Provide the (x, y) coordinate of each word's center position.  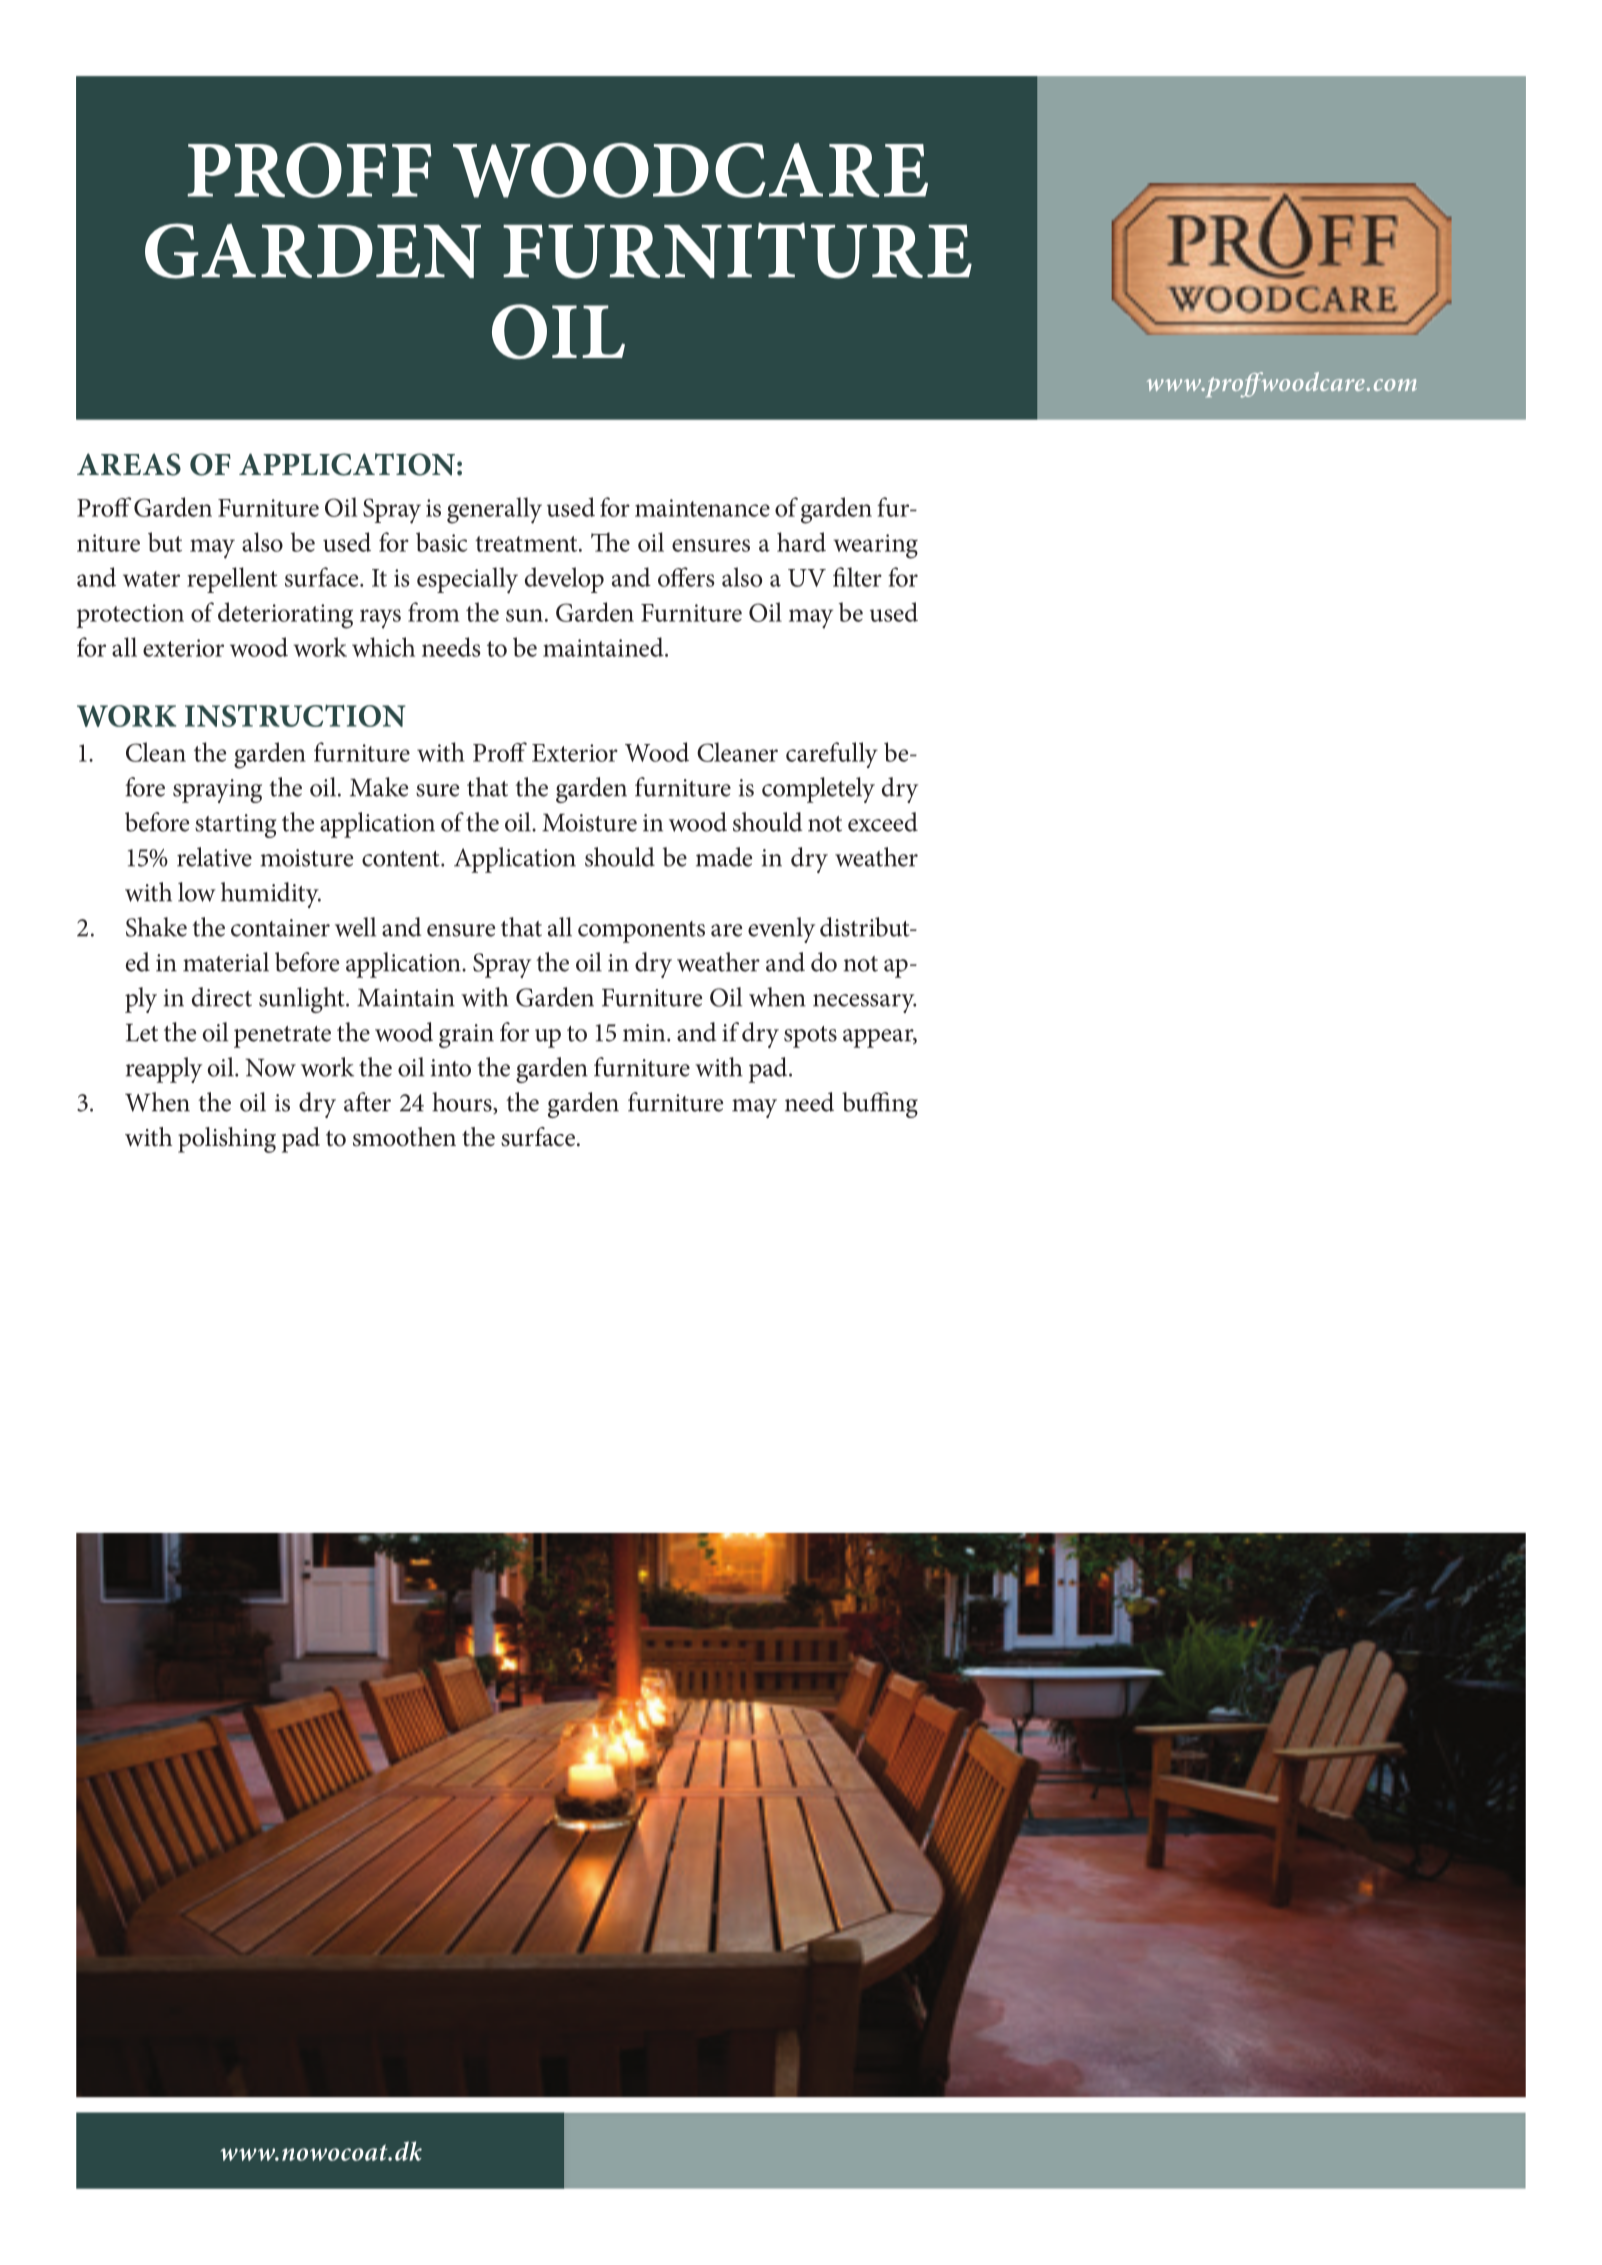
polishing (227, 1140)
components (641, 932)
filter (857, 577)
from (433, 612)
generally (494, 510)
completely (818, 790)
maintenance (702, 508)
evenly (781, 930)
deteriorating (285, 615)
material (226, 962)
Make (379, 787)
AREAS (129, 464)
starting (236, 826)
